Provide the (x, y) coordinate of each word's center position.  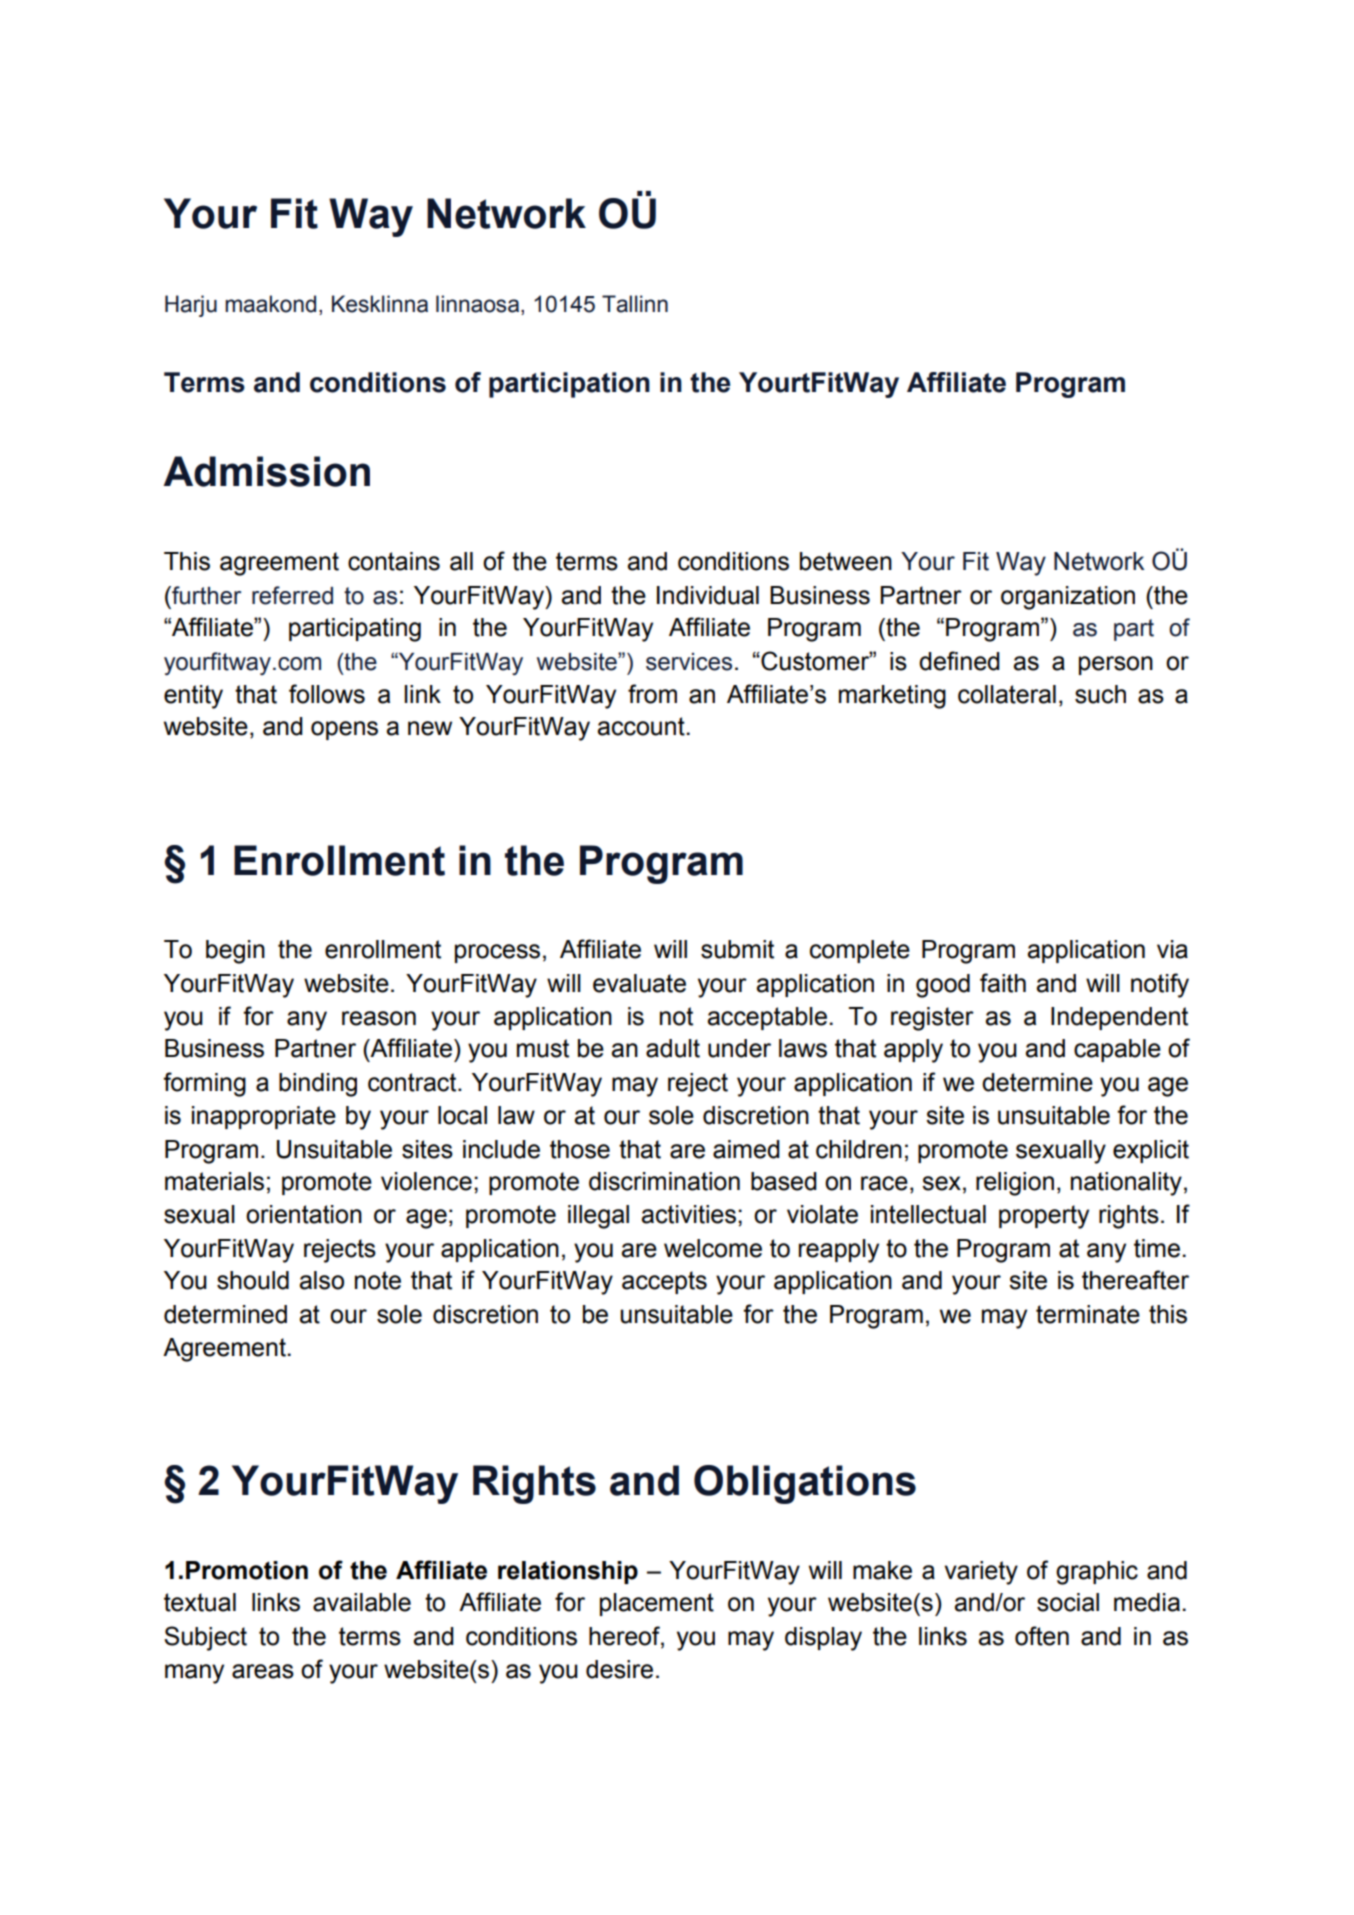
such (1100, 694)
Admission (266, 471)
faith (1003, 983)
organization (1068, 598)
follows (327, 694)
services (689, 662)
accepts (664, 1282)
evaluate (639, 983)
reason (379, 1018)
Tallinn (635, 304)
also (321, 1280)
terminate (1088, 1314)
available (362, 1602)
